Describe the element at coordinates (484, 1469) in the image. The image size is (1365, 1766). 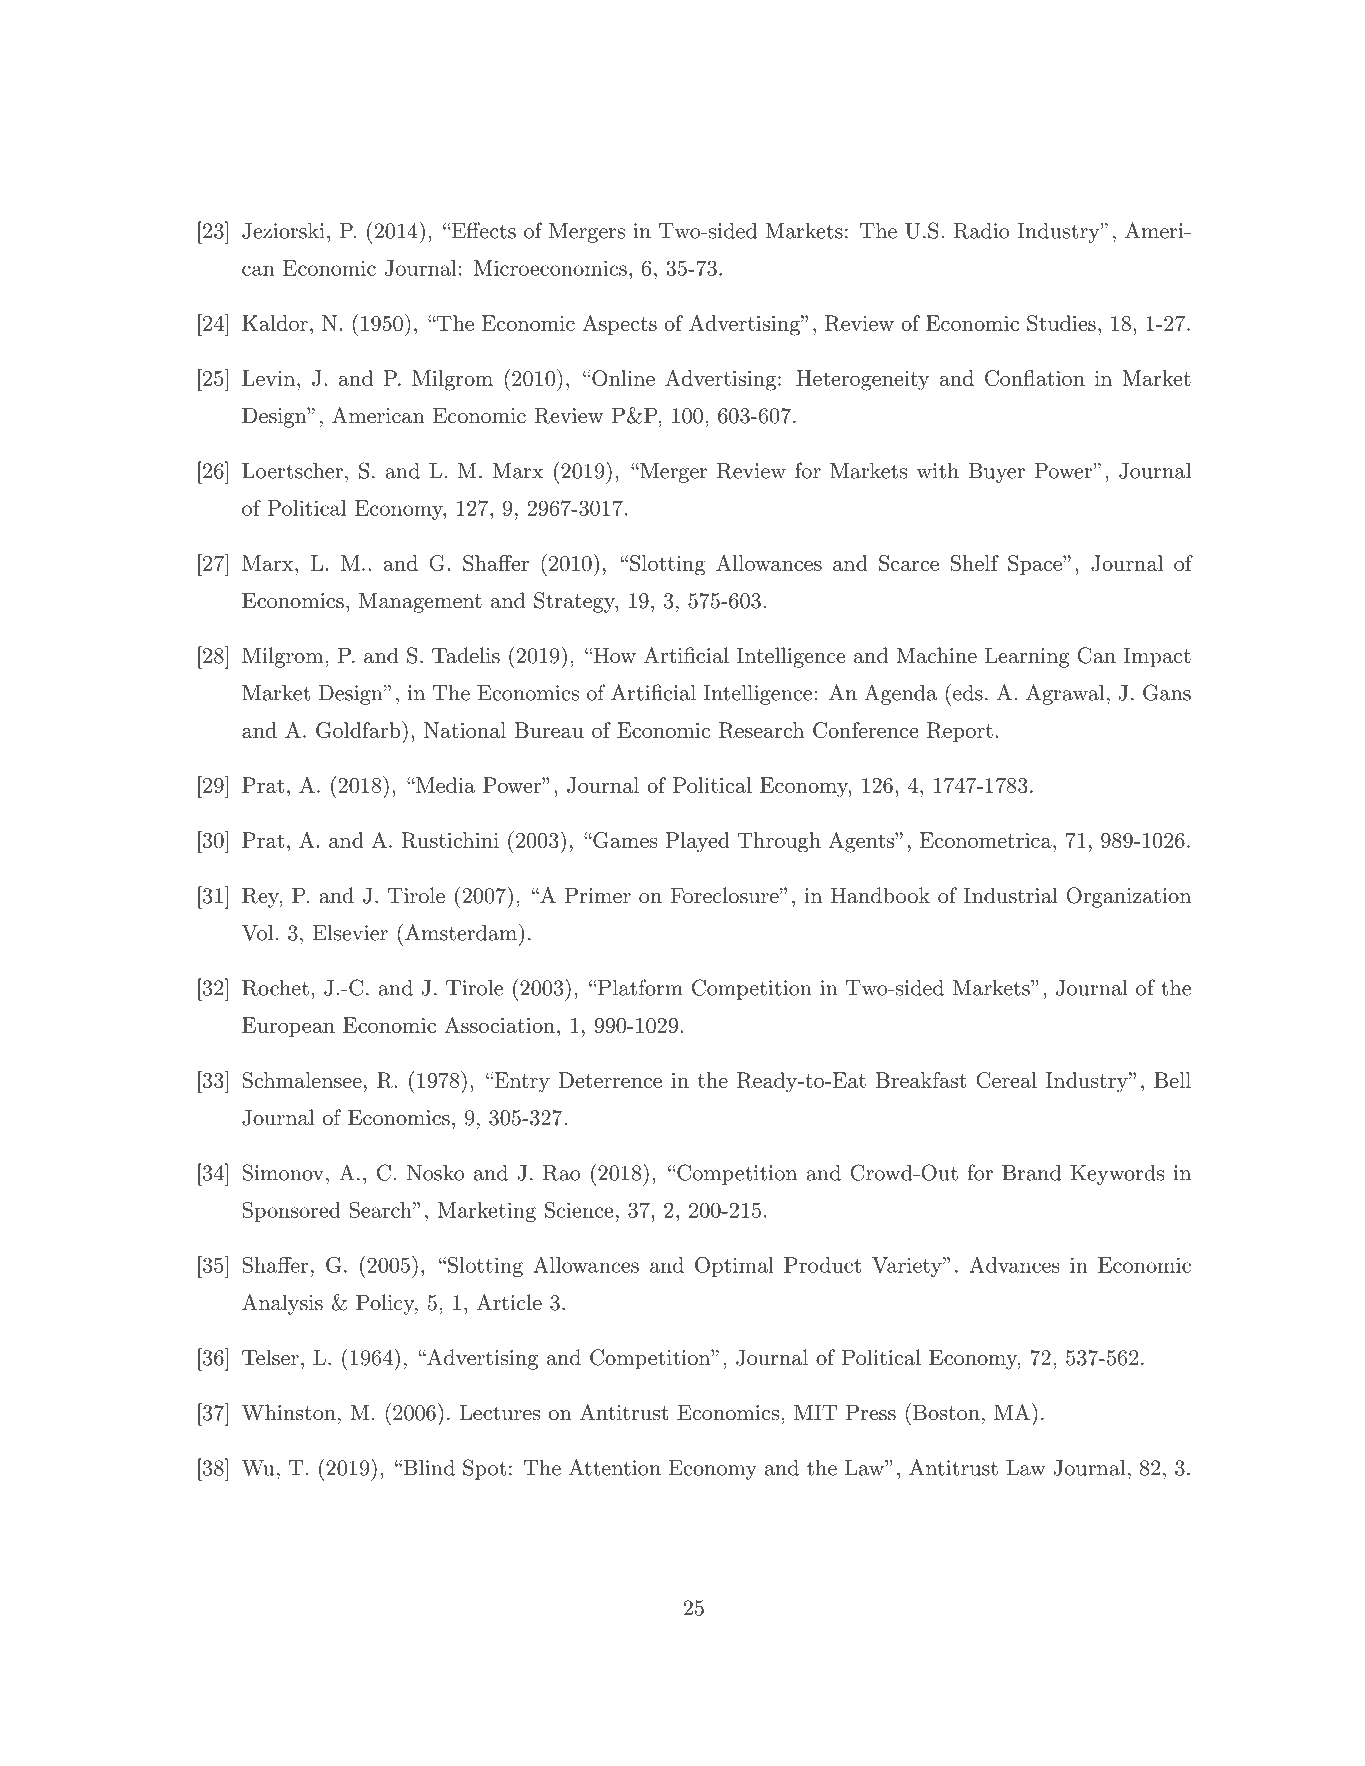
I see `Spot` at that location.
